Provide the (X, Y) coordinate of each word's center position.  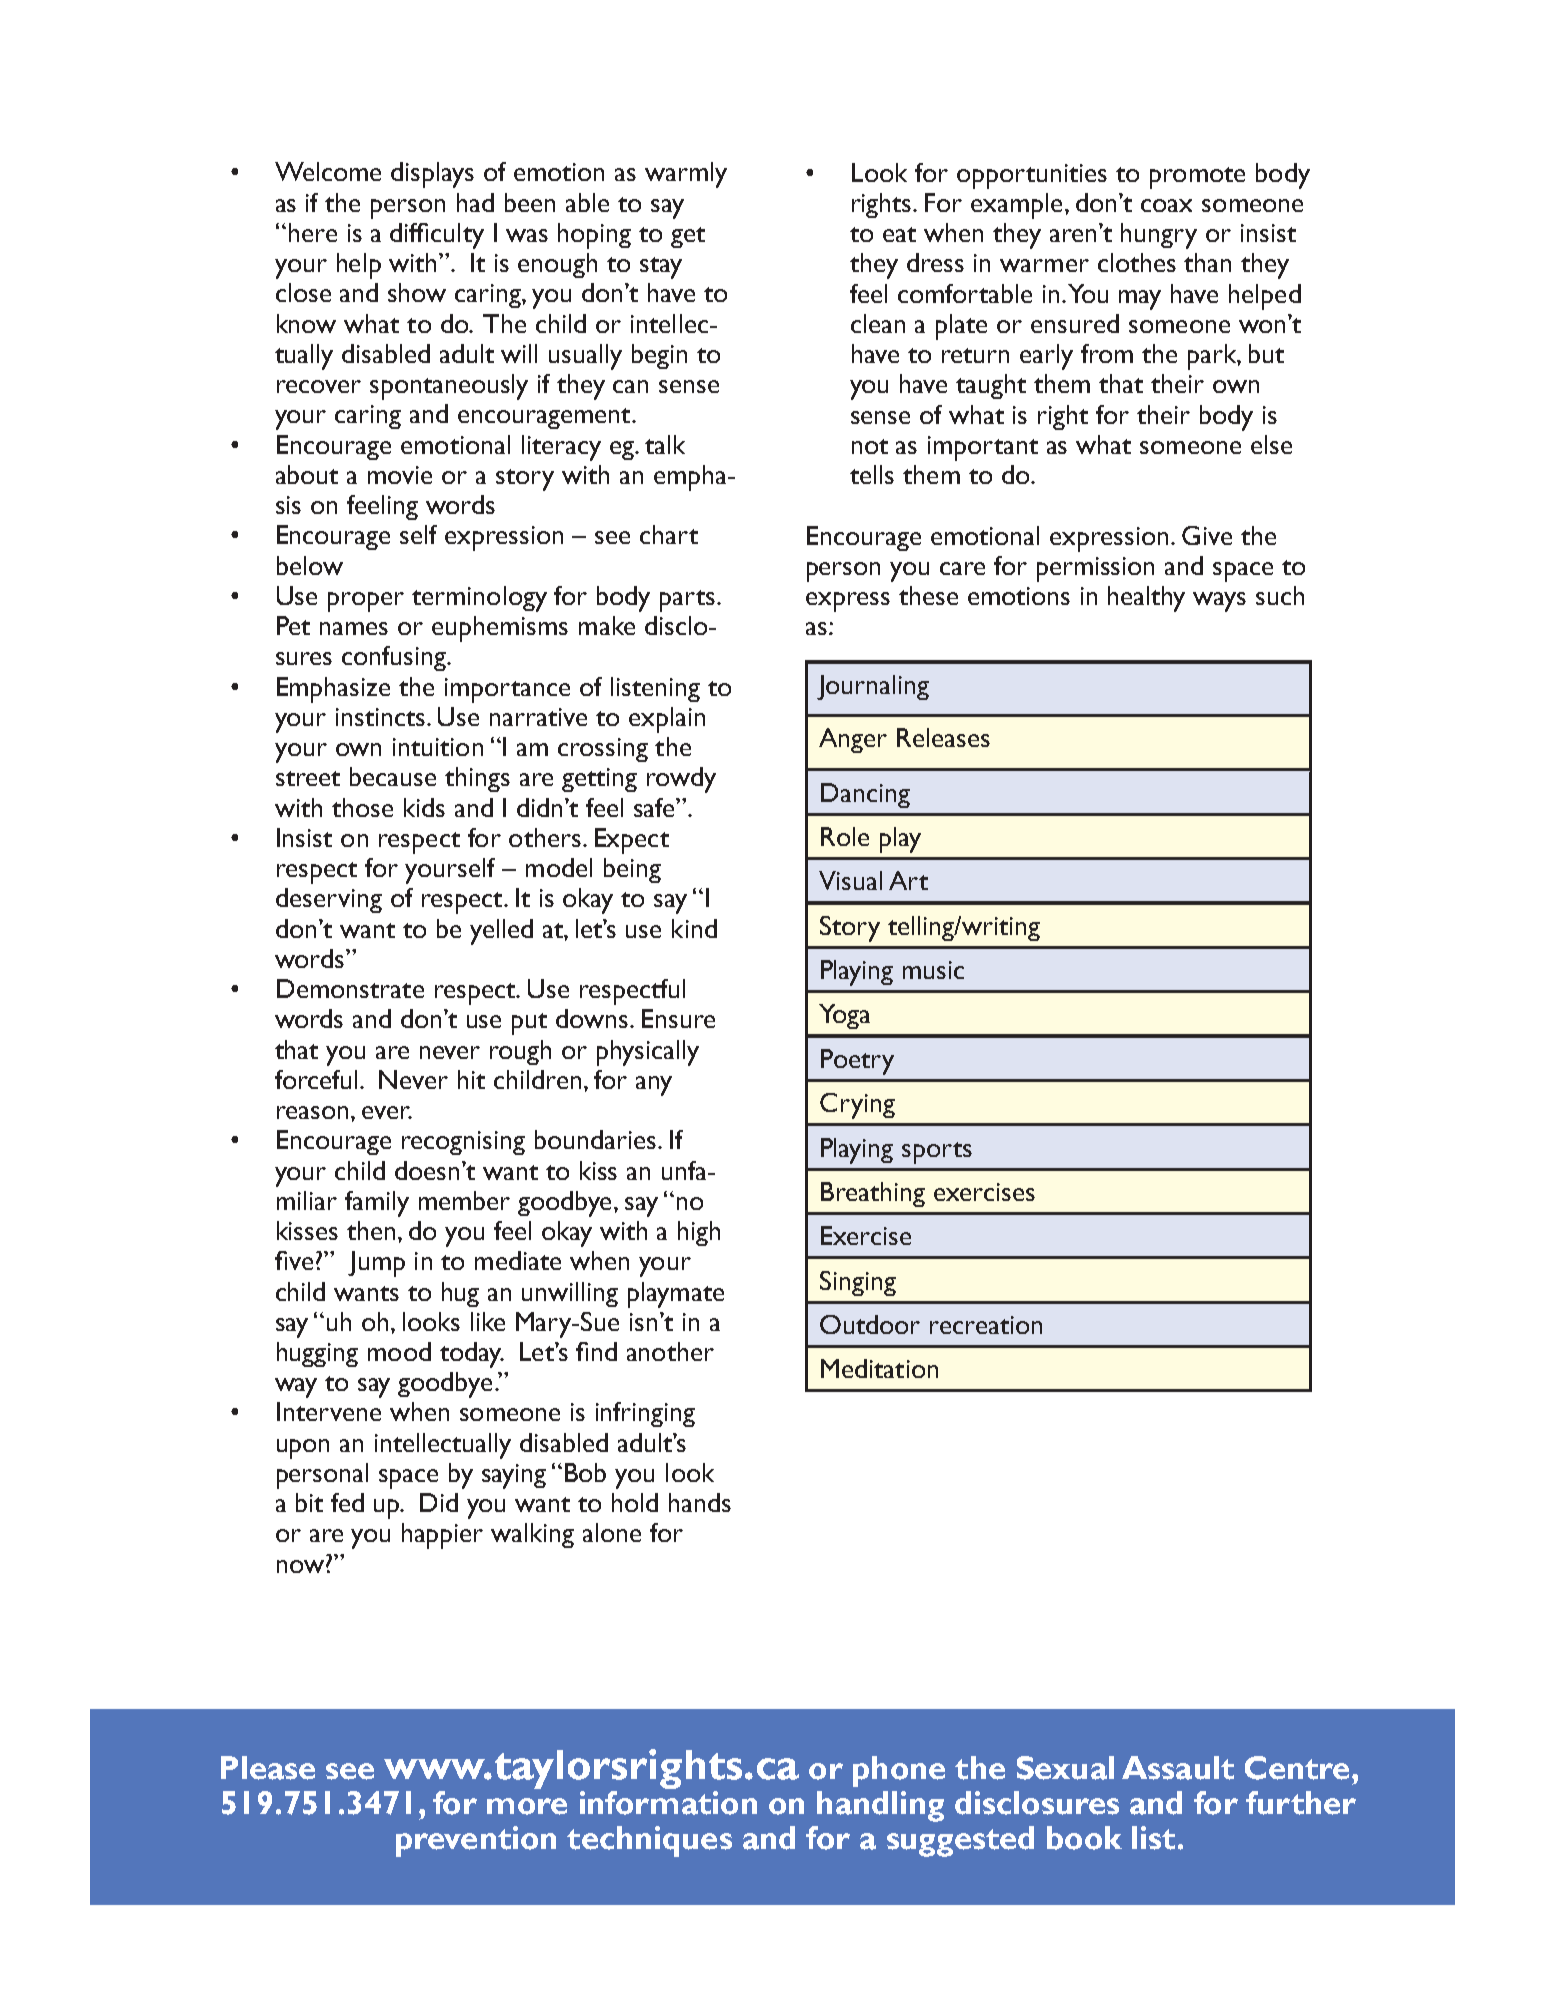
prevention (476, 1841)
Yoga (844, 1016)
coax (1166, 205)
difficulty (437, 236)
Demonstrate (350, 988)
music (933, 970)
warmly (686, 175)
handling (880, 1806)
